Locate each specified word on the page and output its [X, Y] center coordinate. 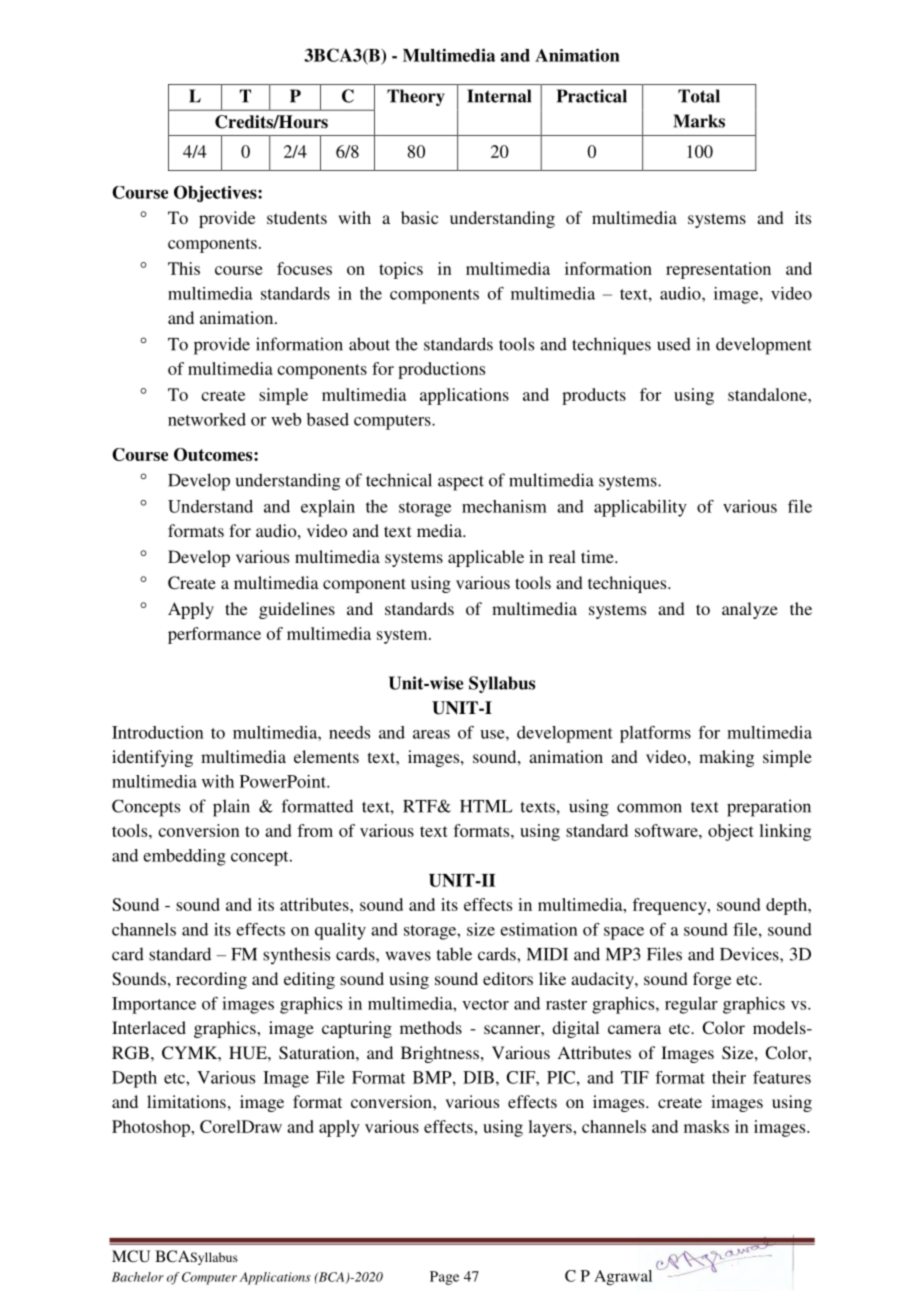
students [297, 217]
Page [444, 1278]
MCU [131, 1256]
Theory [416, 97]
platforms [655, 734]
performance [214, 635]
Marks [699, 121]
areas [431, 734]
